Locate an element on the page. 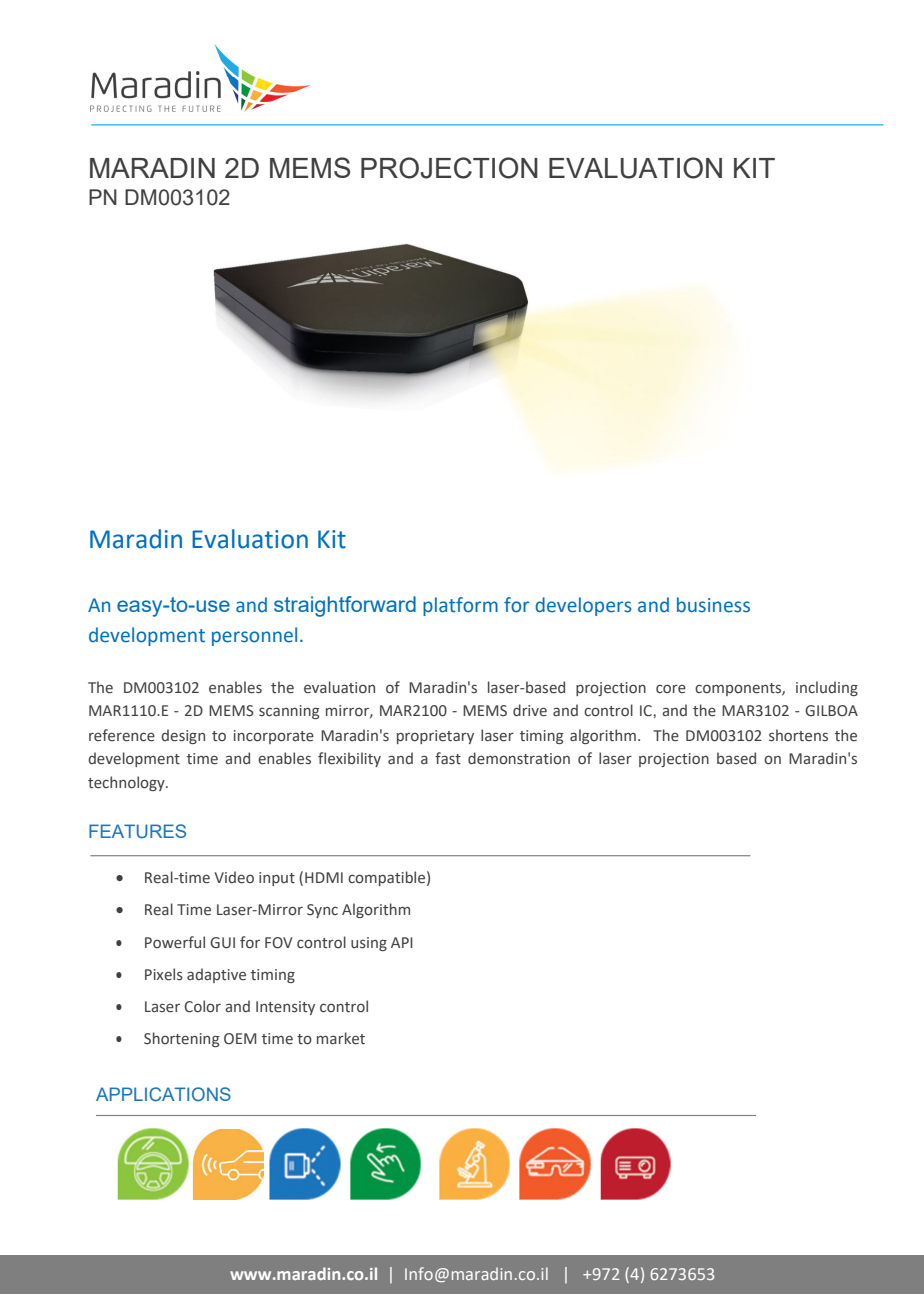  APPLICATIONS is located at coordinates (163, 1094).
